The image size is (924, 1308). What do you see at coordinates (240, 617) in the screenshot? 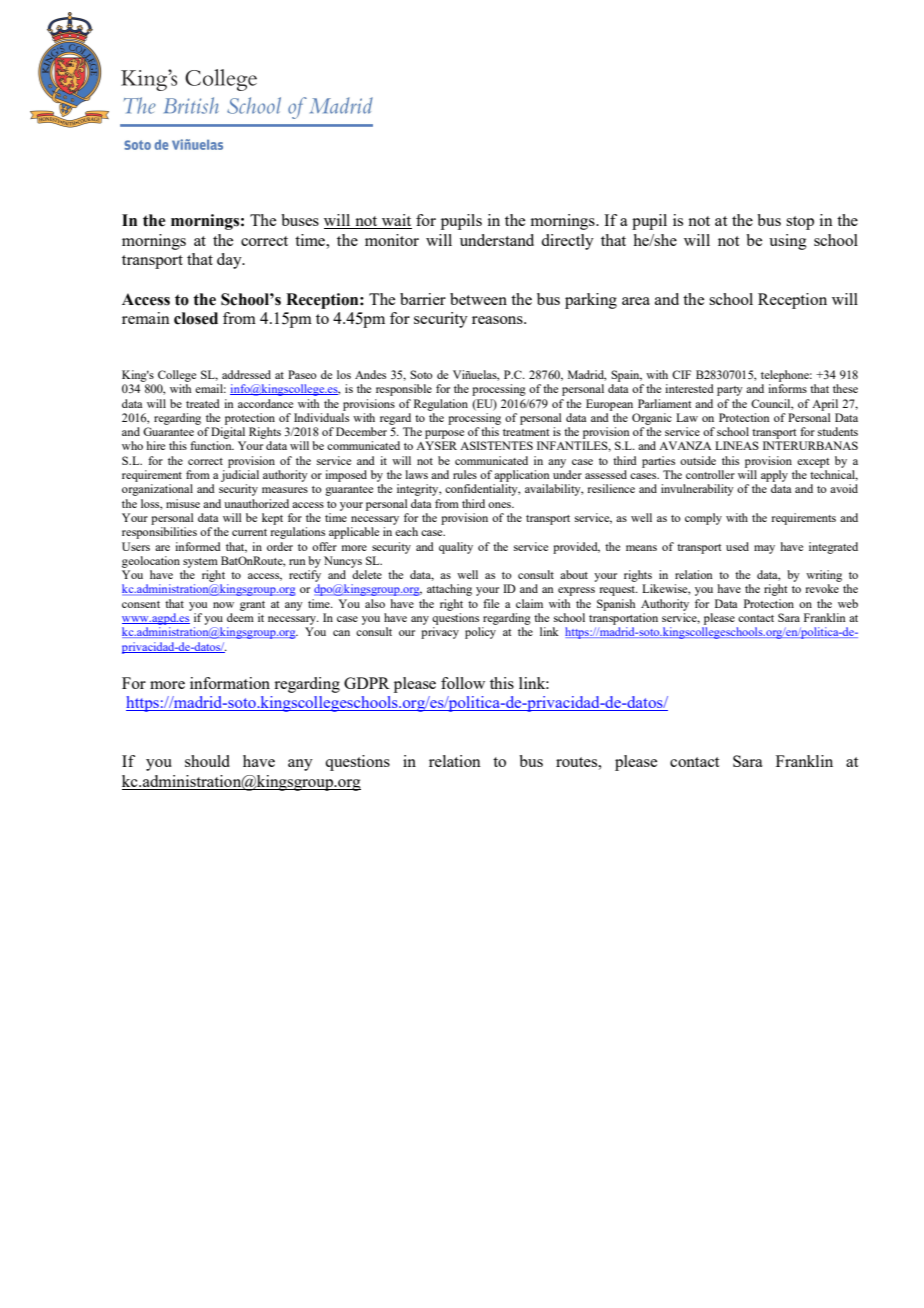
I see `deem` at bounding box center [240, 617].
